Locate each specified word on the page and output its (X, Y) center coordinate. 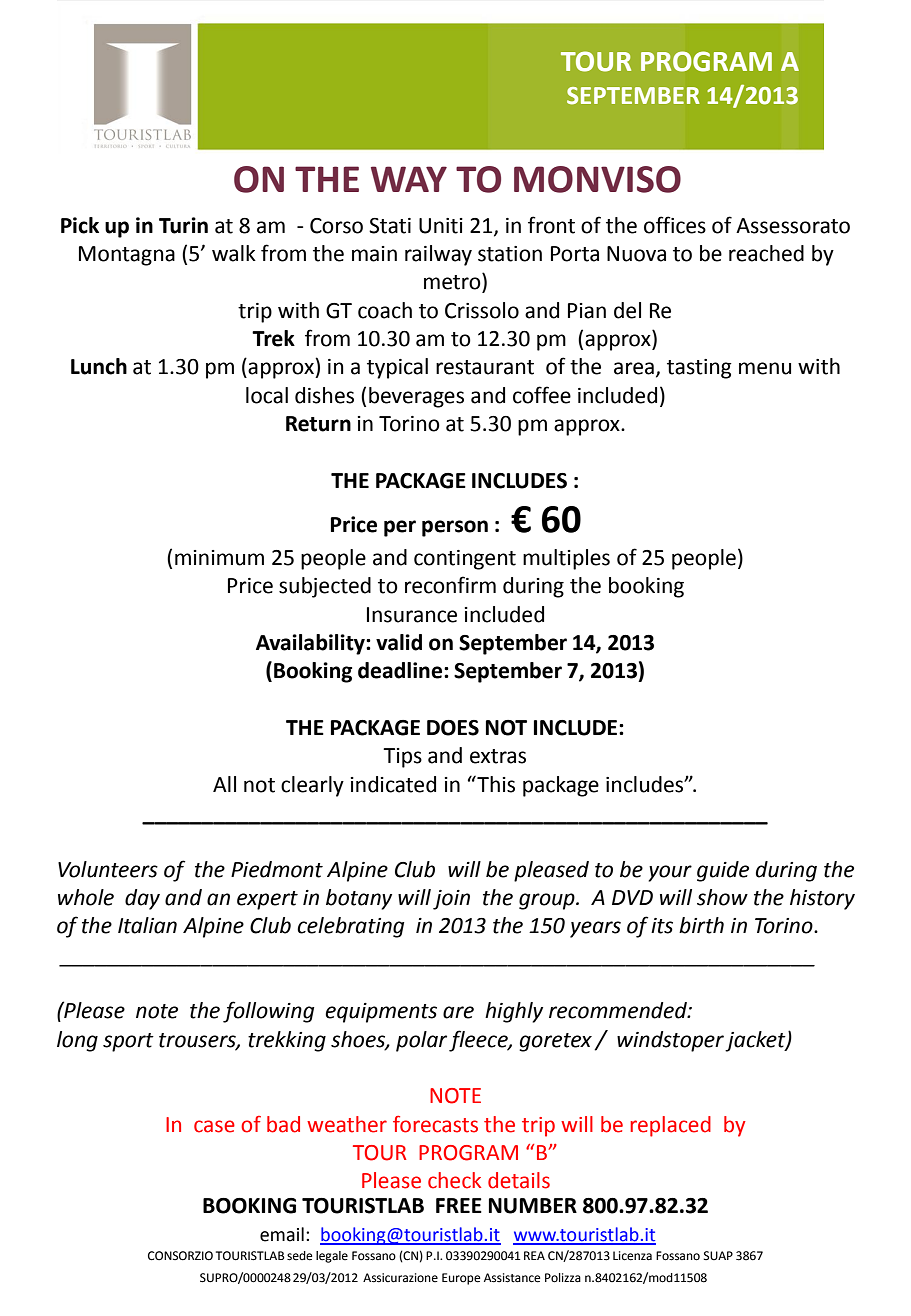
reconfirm (450, 585)
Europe (461, 1279)
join (451, 900)
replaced (670, 1126)
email (282, 1234)
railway (438, 255)
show (722, 897)
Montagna (127, 256)
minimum (219, 558)
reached (766, 253)
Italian (147, 925)
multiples (566, 559)
